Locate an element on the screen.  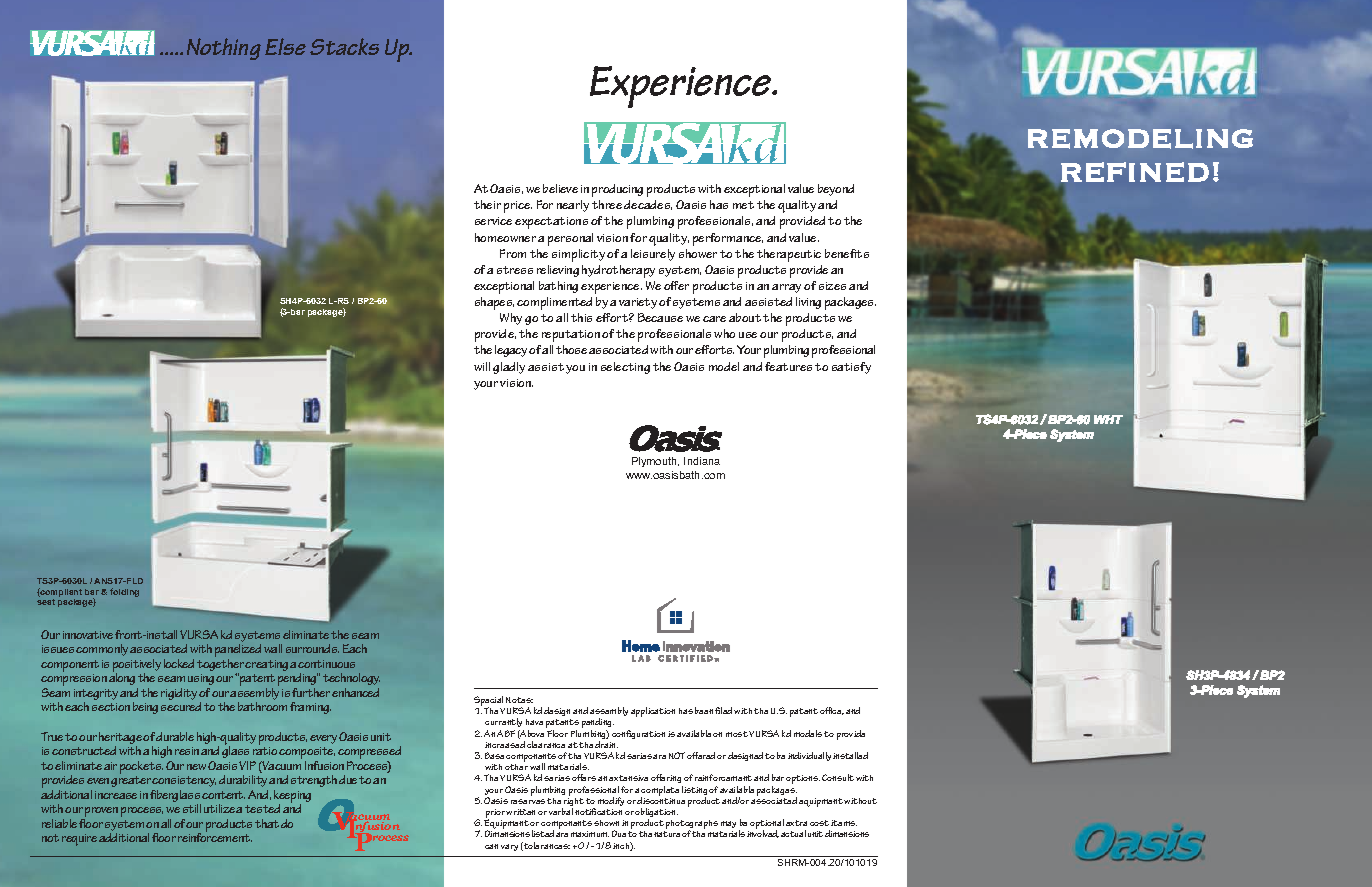
will is located at coordinates (482, 366).
